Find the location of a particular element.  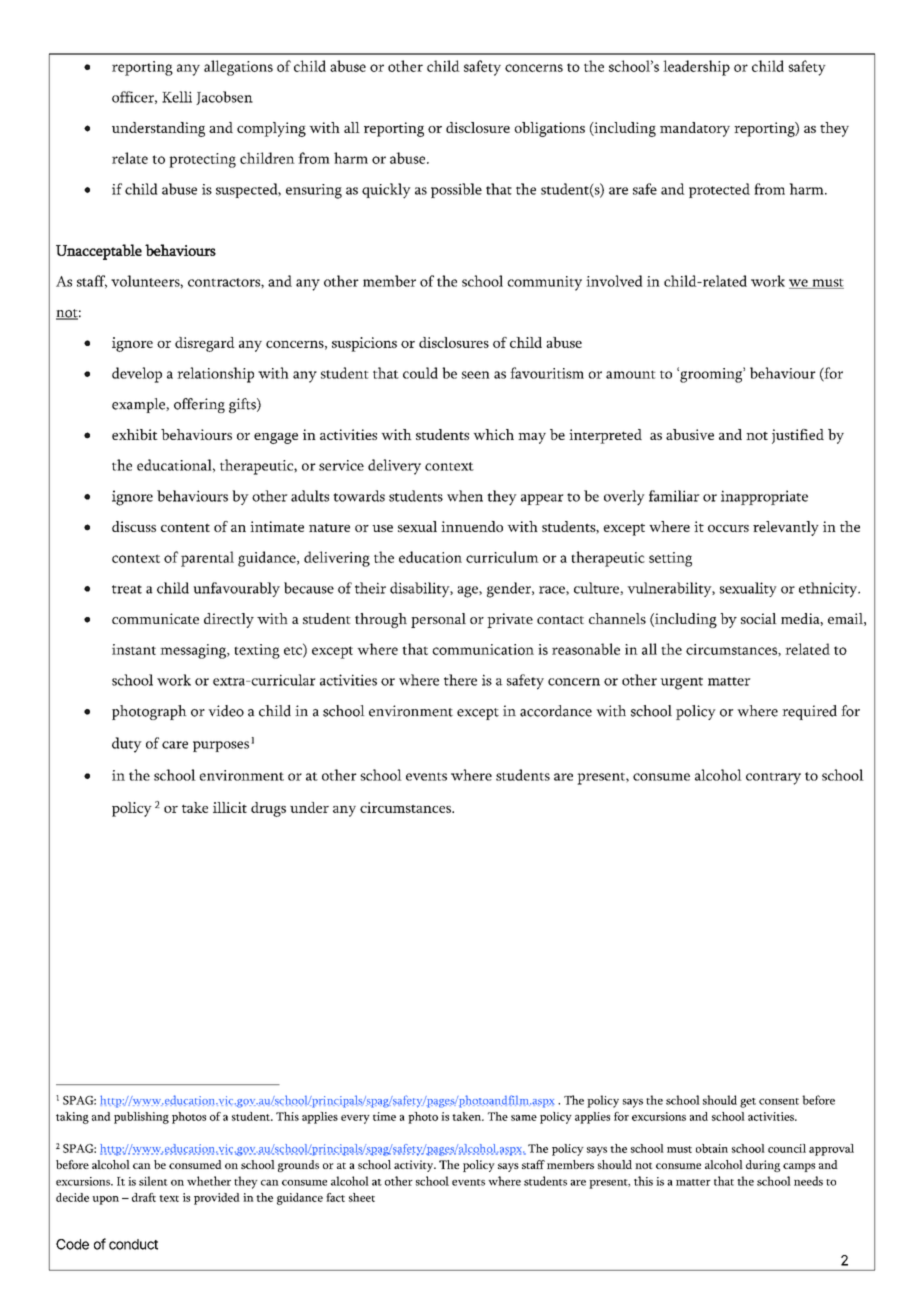

abusive is located at coordinates (690, 434).
